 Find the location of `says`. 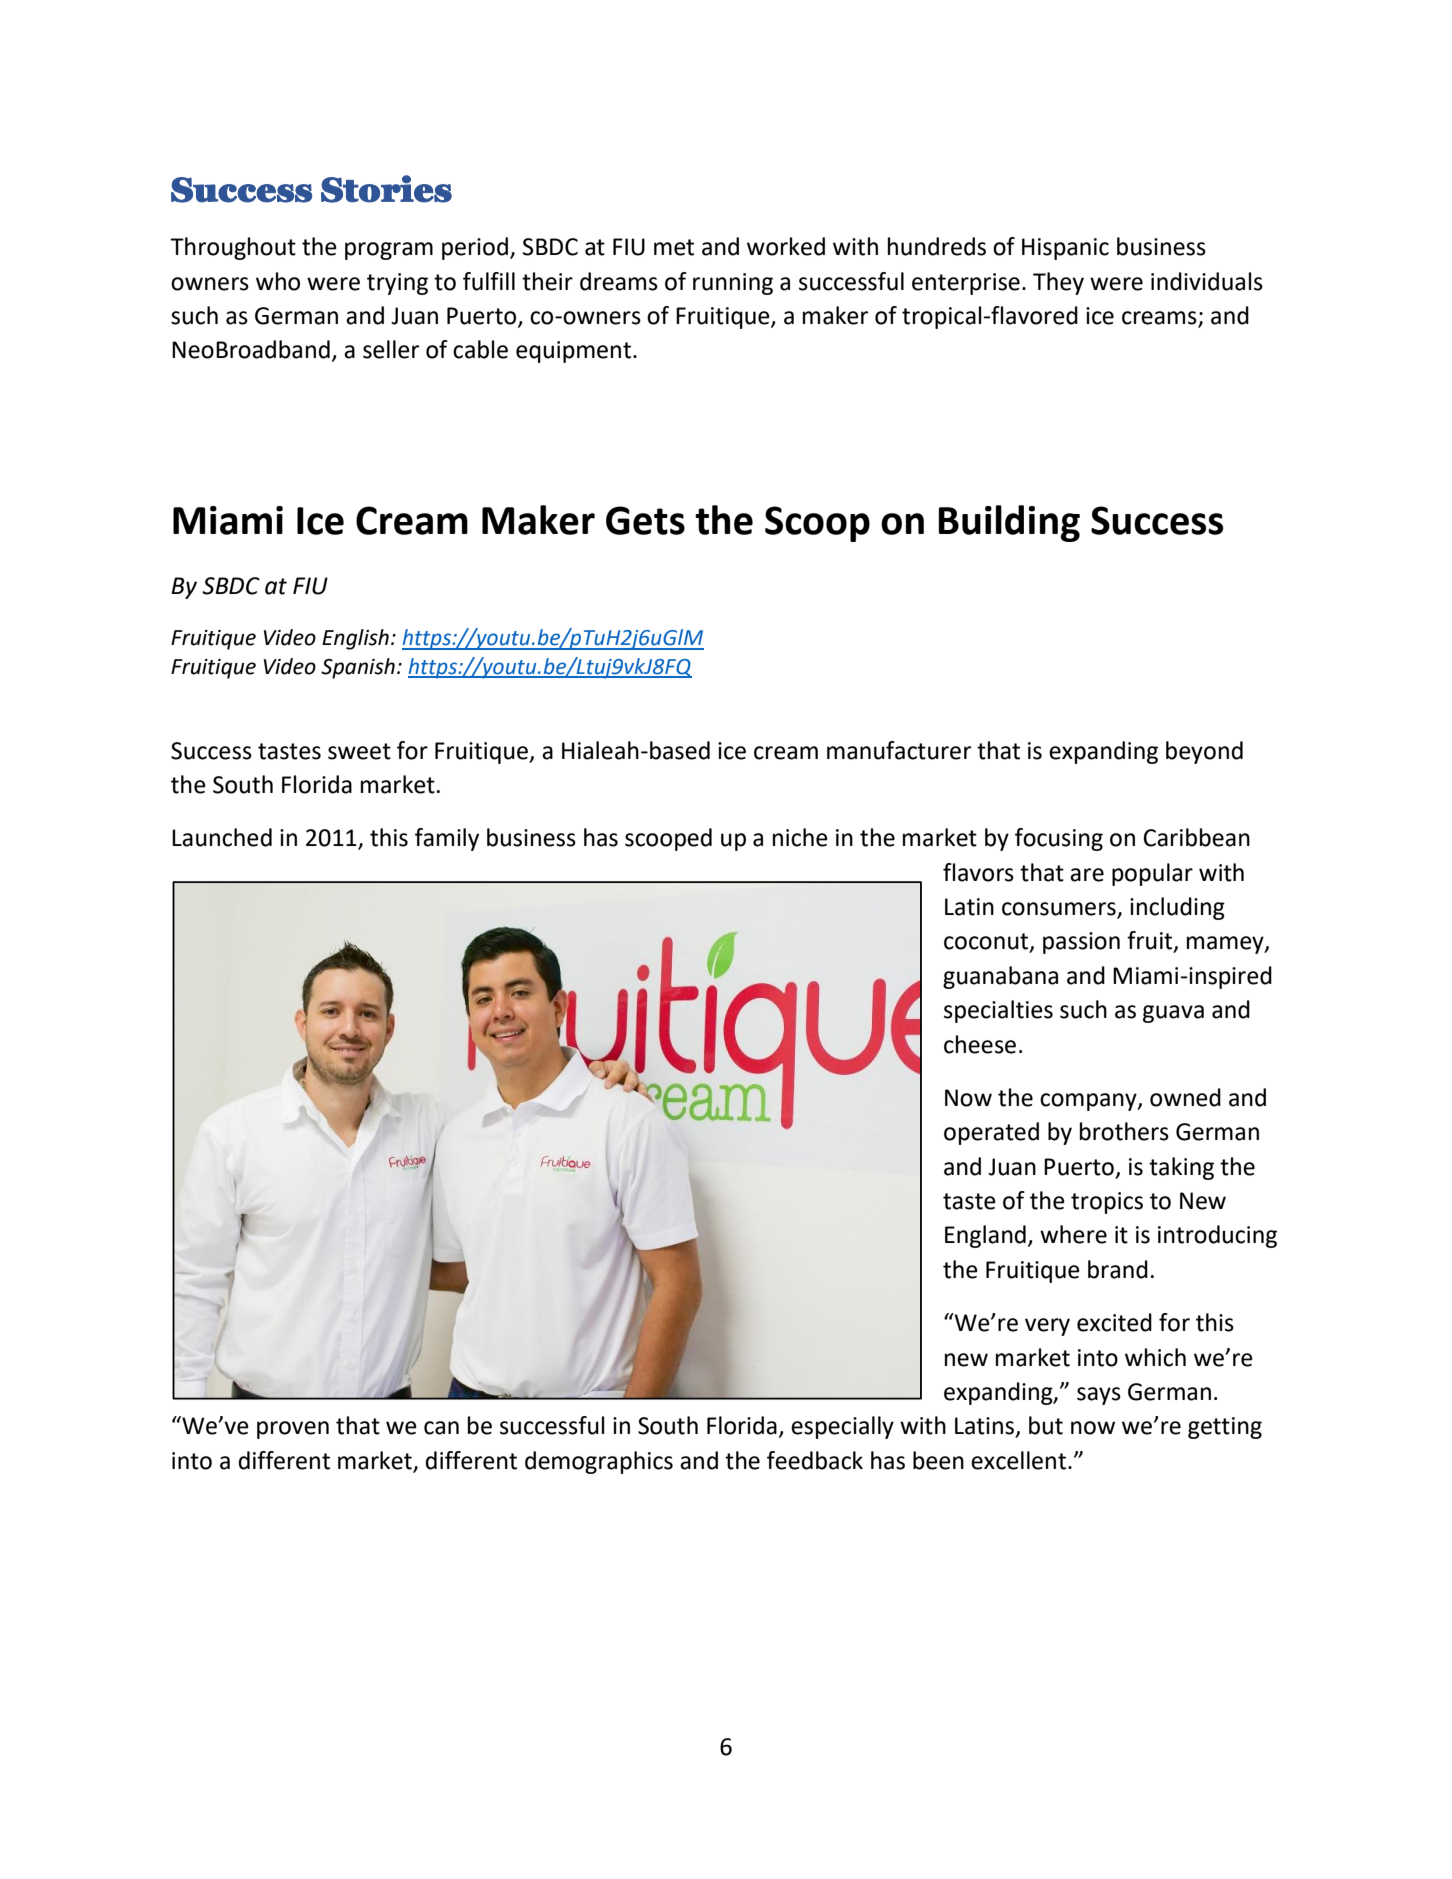

says is located at coordinates (1099, 1396).
